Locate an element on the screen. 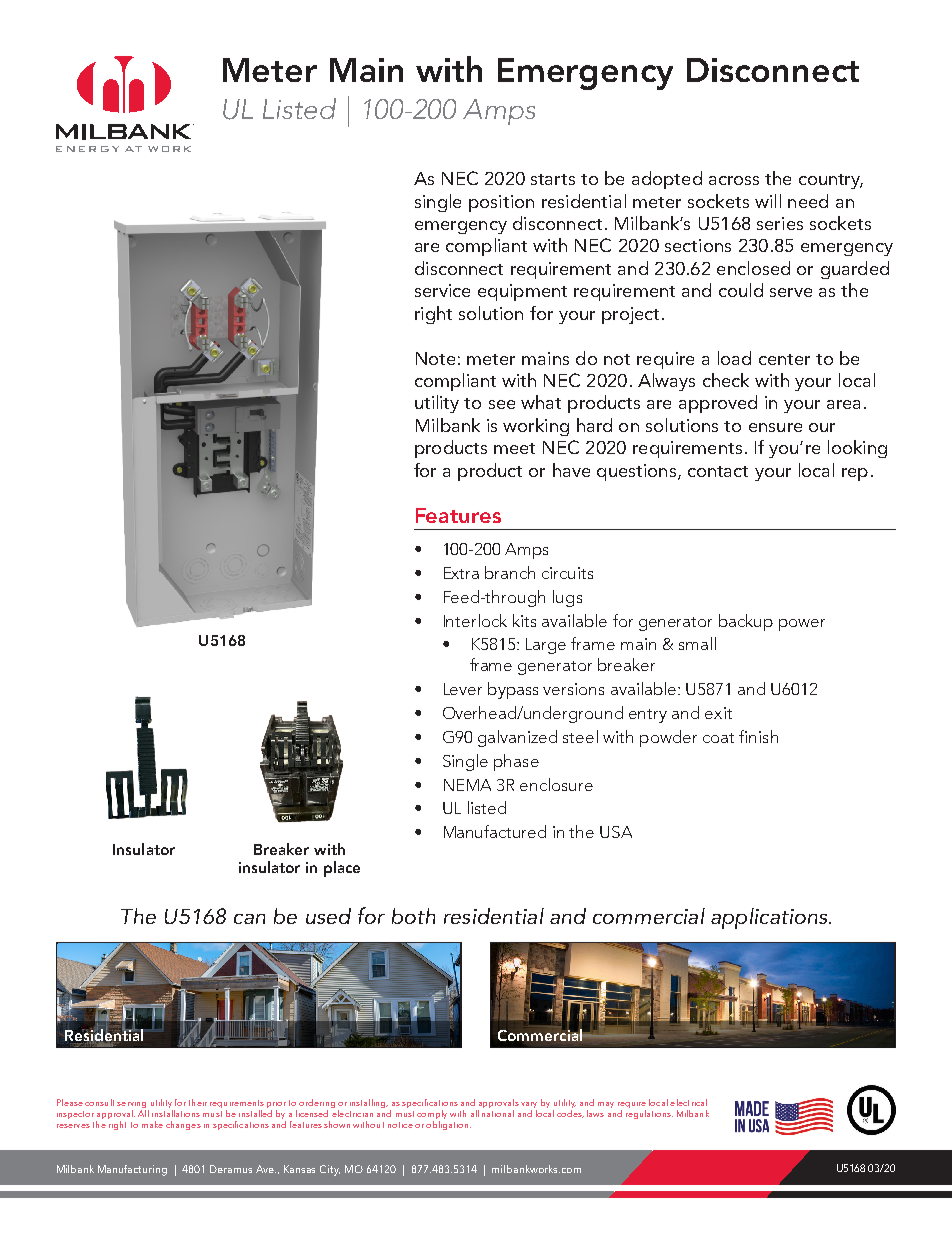  position is located at coordinates (501, 203).
